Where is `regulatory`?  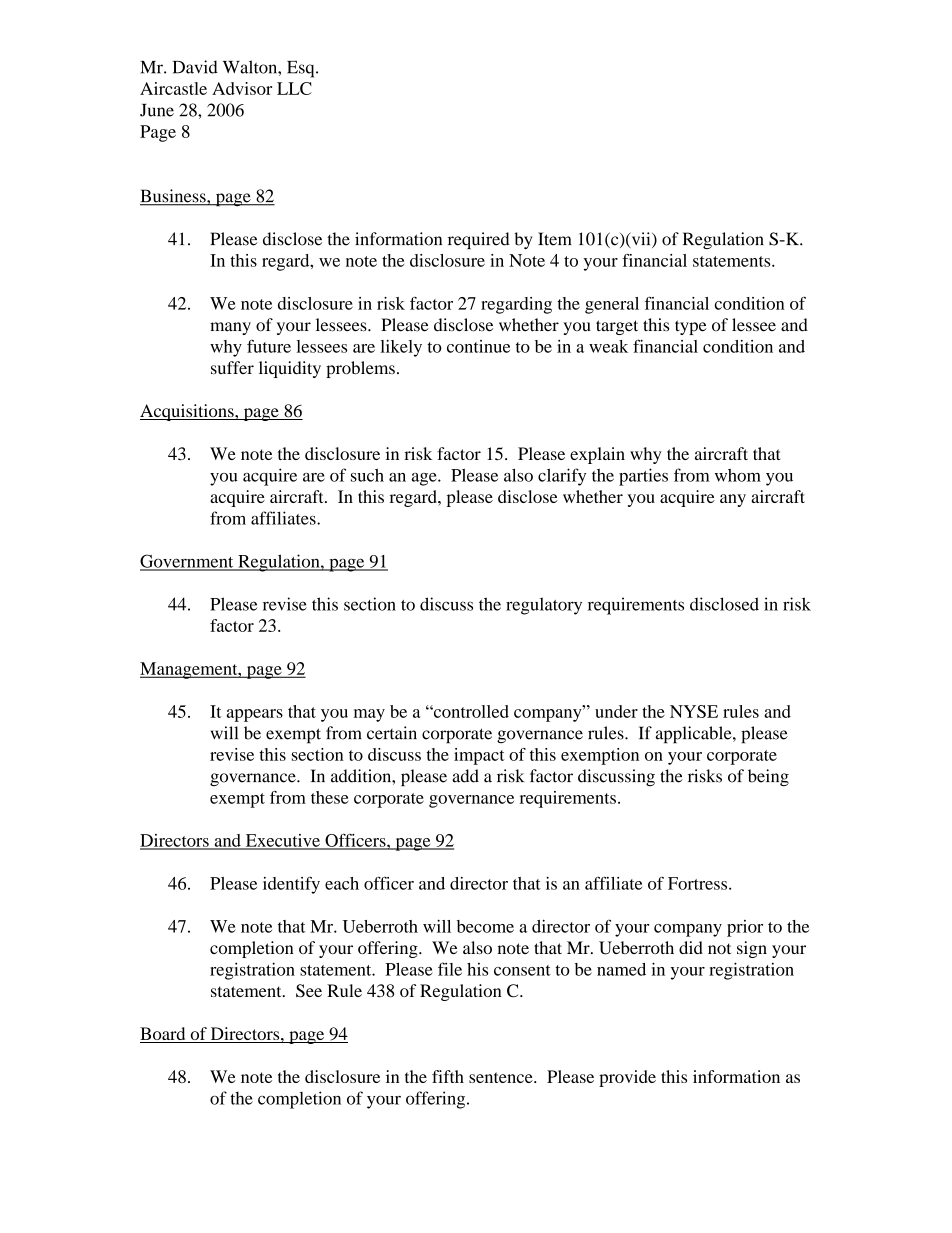
regulatory is located at coordinates (544, 606).
